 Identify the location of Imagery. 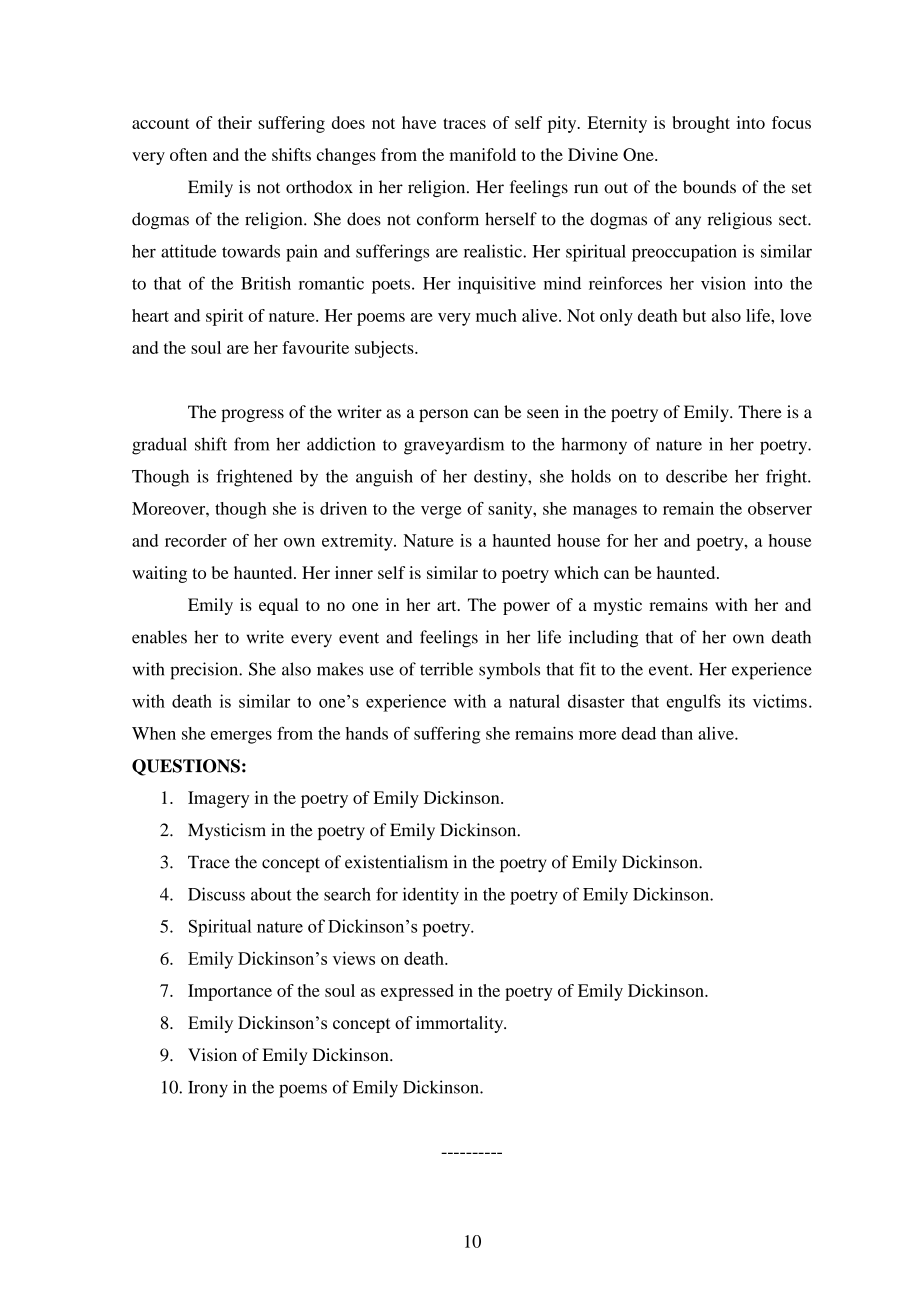
(218, 799).
